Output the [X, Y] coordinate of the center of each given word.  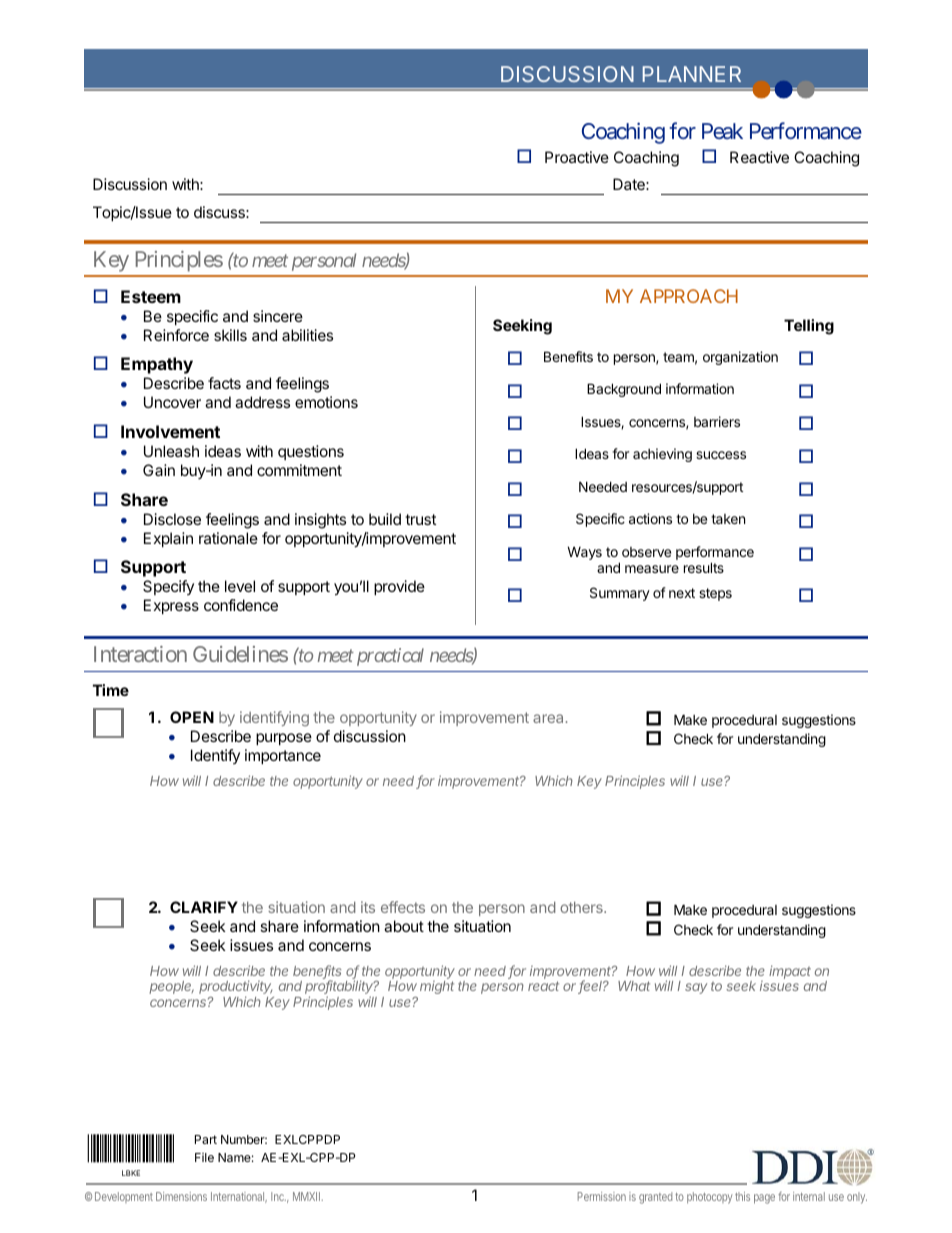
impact [790, 972]
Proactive [577, 157]
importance [283, 756]
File [204, 1157]
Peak [722, 131]
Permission [602, 1196]
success [721, 455]
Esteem [151, 296]
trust [420, 519]
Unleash [171, 451]
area [548, 718]
